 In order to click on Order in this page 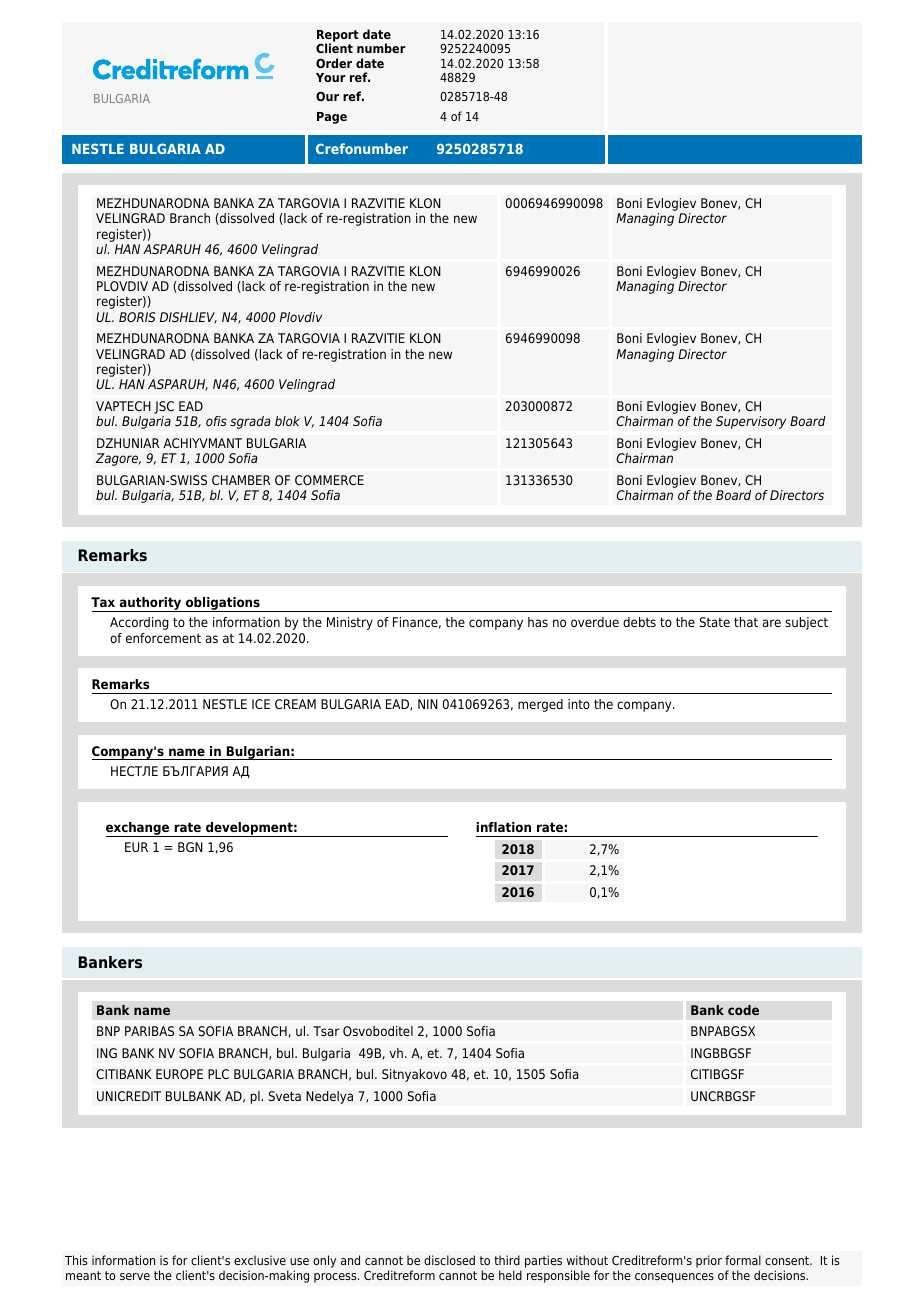, I will do `click(334, 63)`.
